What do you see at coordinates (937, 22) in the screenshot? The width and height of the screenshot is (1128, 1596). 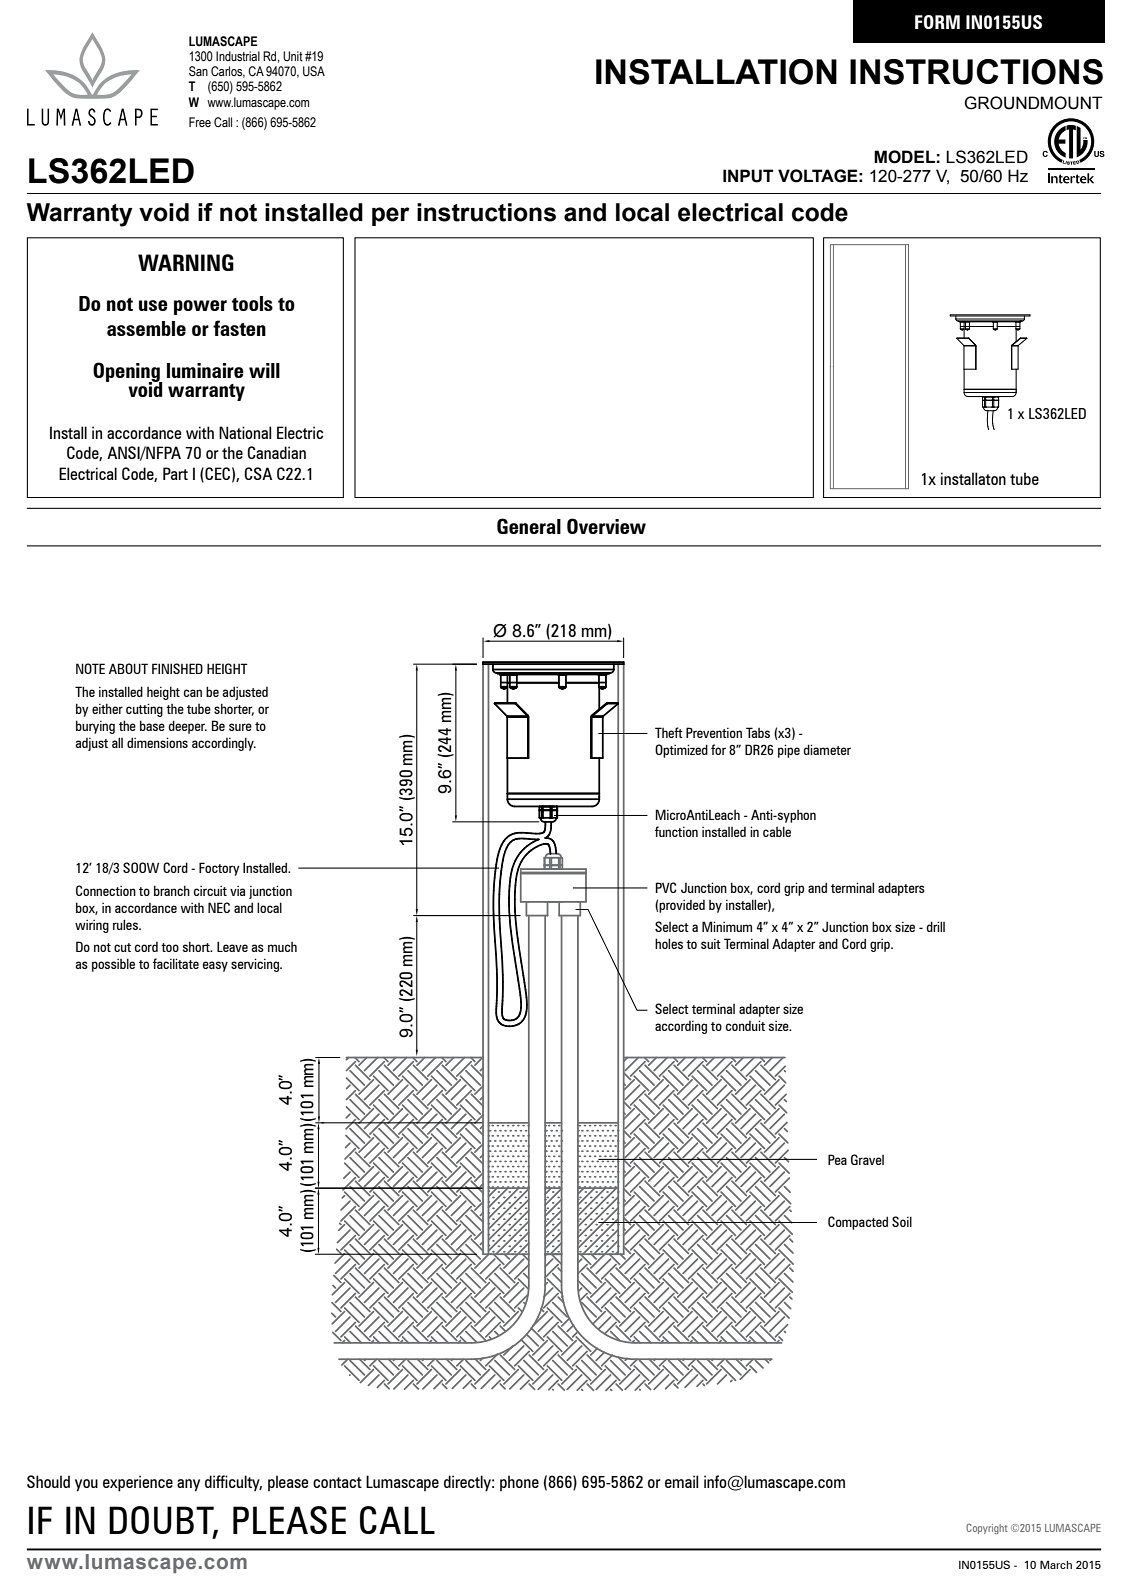 I see `FORM` at bounding box center [937, 22].
